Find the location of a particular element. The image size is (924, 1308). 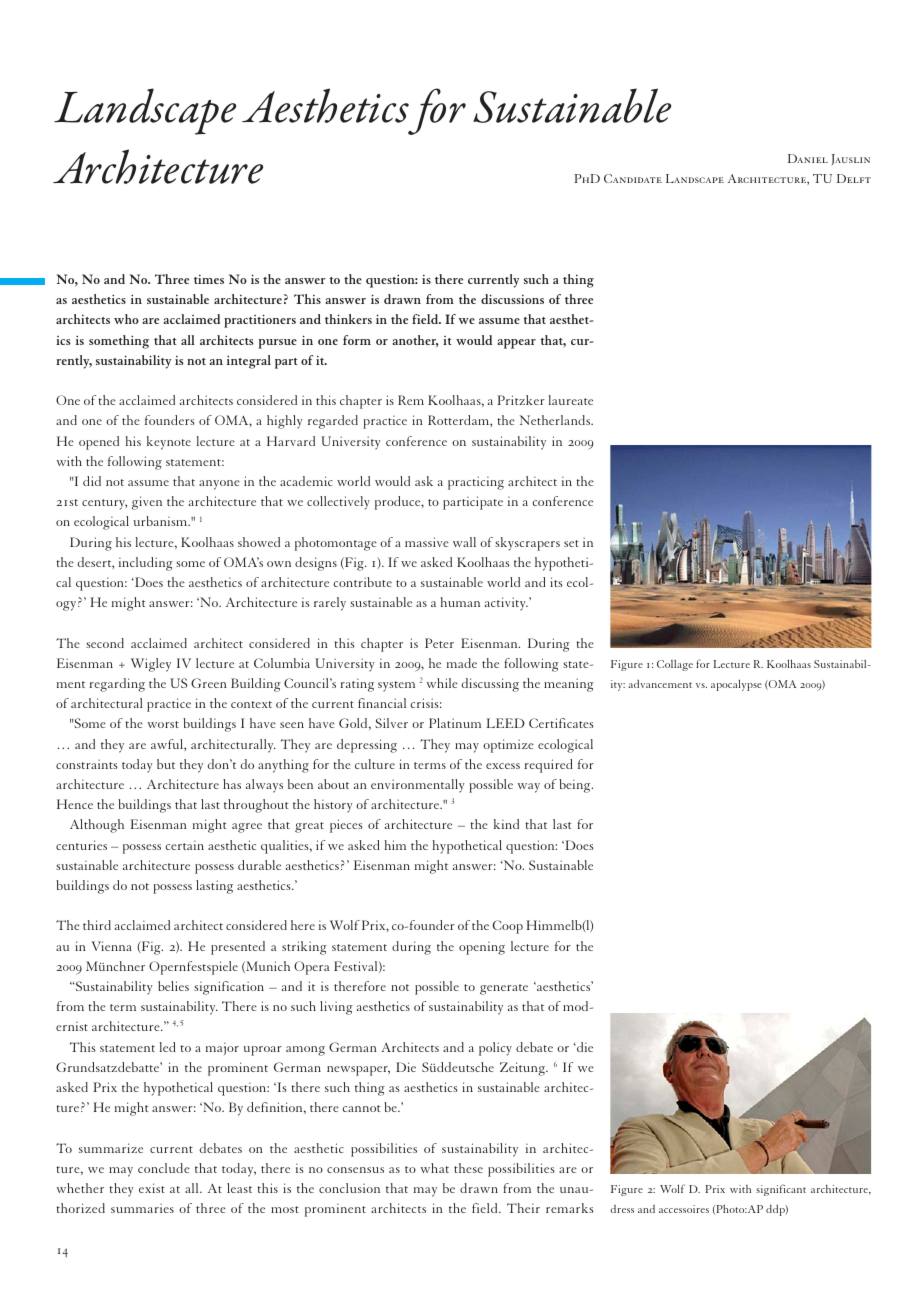

Daniel is located at coordinates (808, 158).
